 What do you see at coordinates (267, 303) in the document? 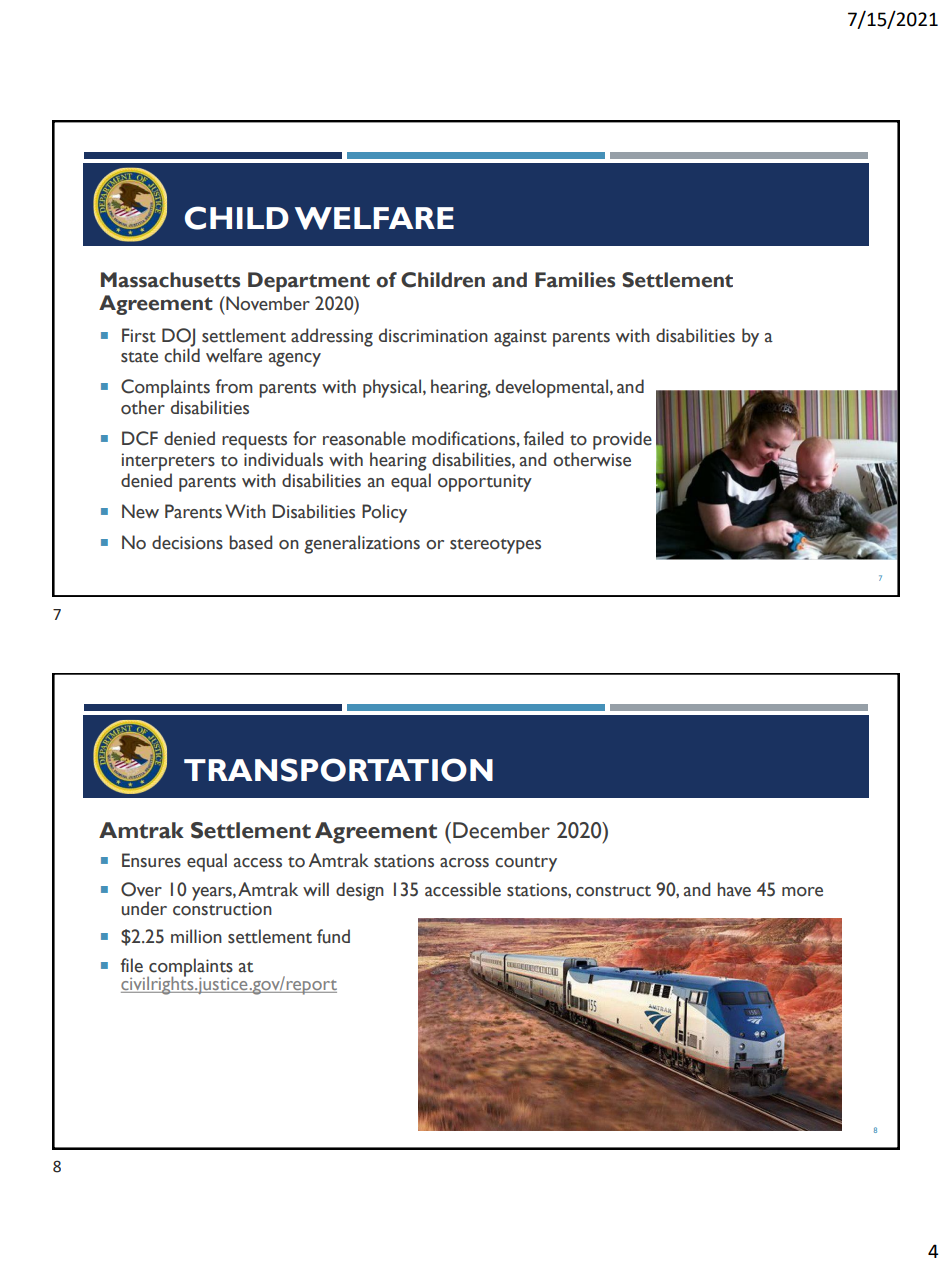
I see `November` at bounding box center [267, 303].
